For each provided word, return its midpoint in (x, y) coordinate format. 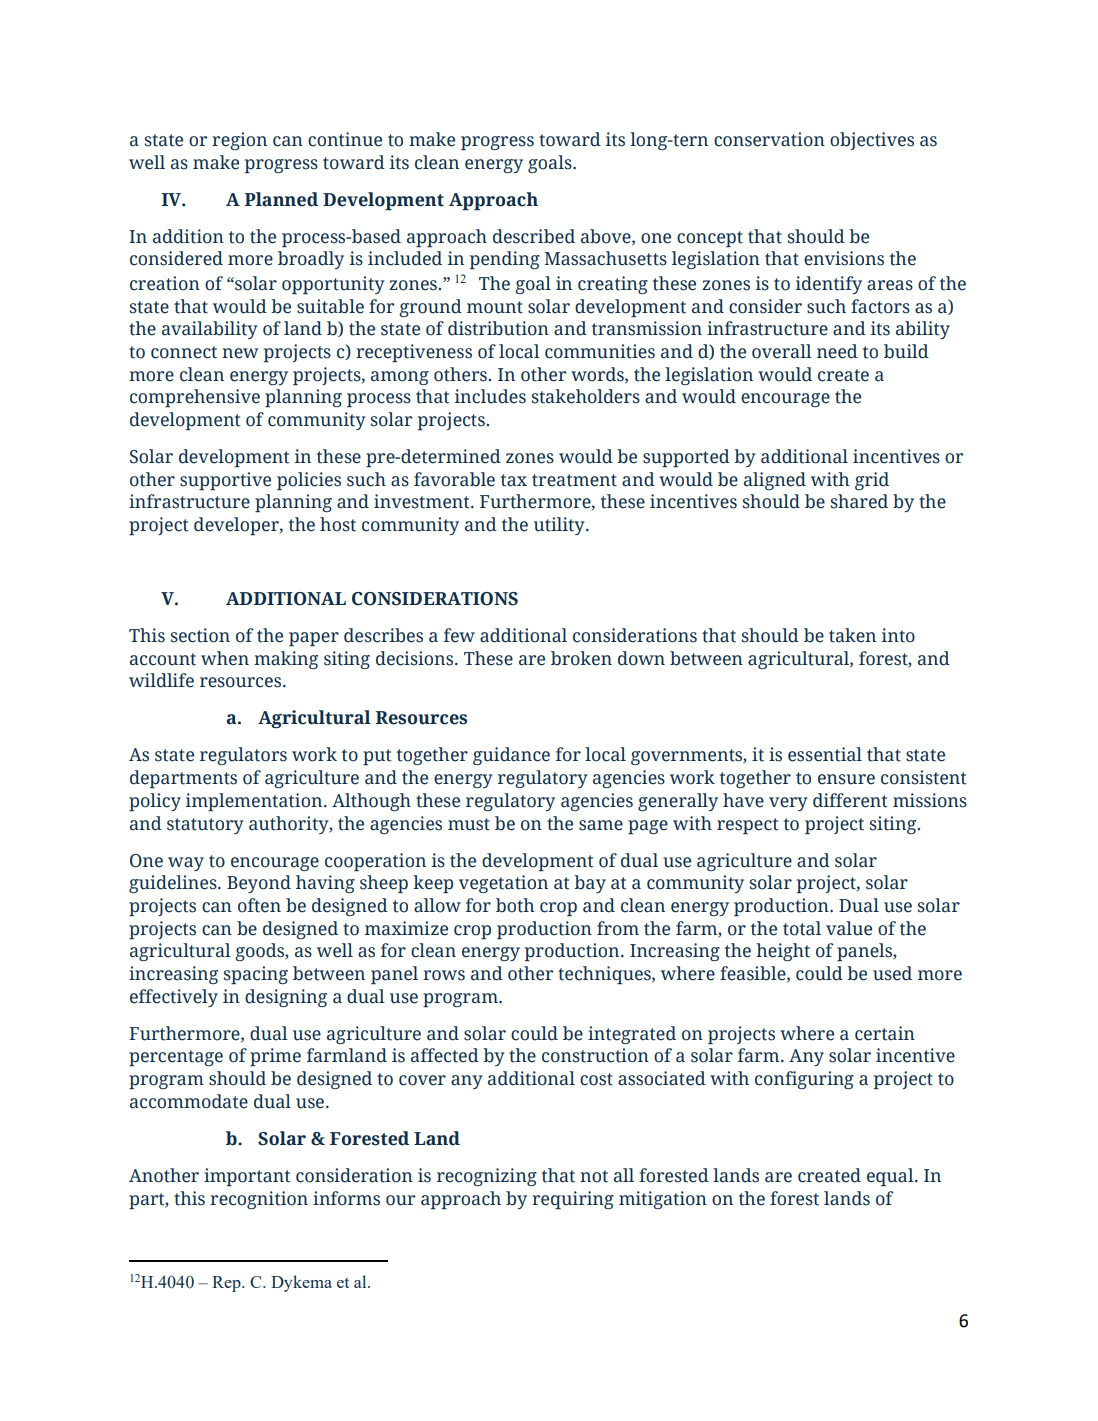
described (534, 236)
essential (825, 754)
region (239, 141)
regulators (243, 756)
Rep (227, 1284)
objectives (872, 141)
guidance (511, 756)
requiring (573, 1200)
